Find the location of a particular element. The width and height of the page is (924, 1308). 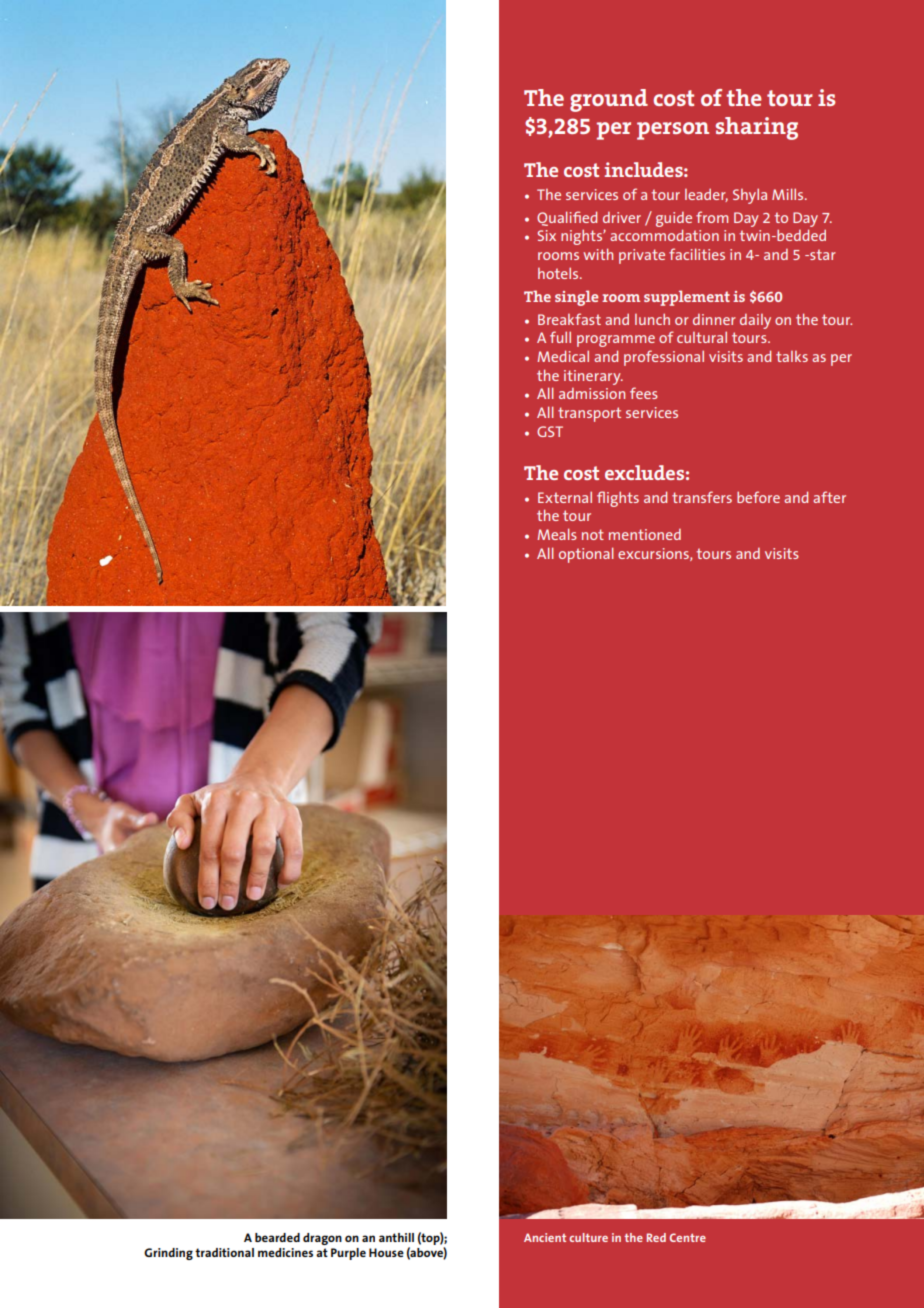

sharing is located at coordinates (757, 128).
